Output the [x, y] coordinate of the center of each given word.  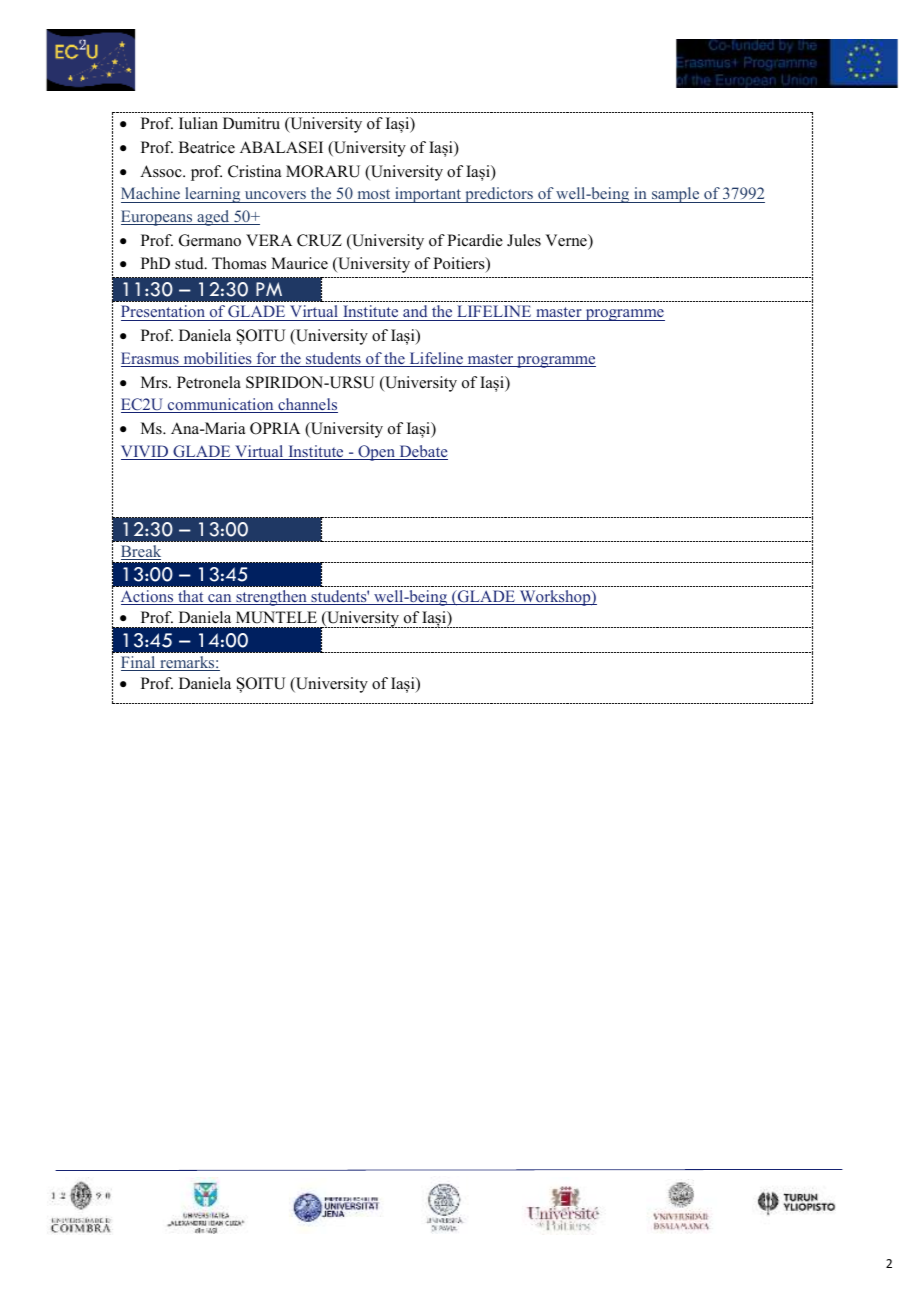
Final [139, 663]
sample [676, 195]
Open [376, 453]
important [428, 195]
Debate [422, 452]
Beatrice [207, 147]
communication [221, 405]
